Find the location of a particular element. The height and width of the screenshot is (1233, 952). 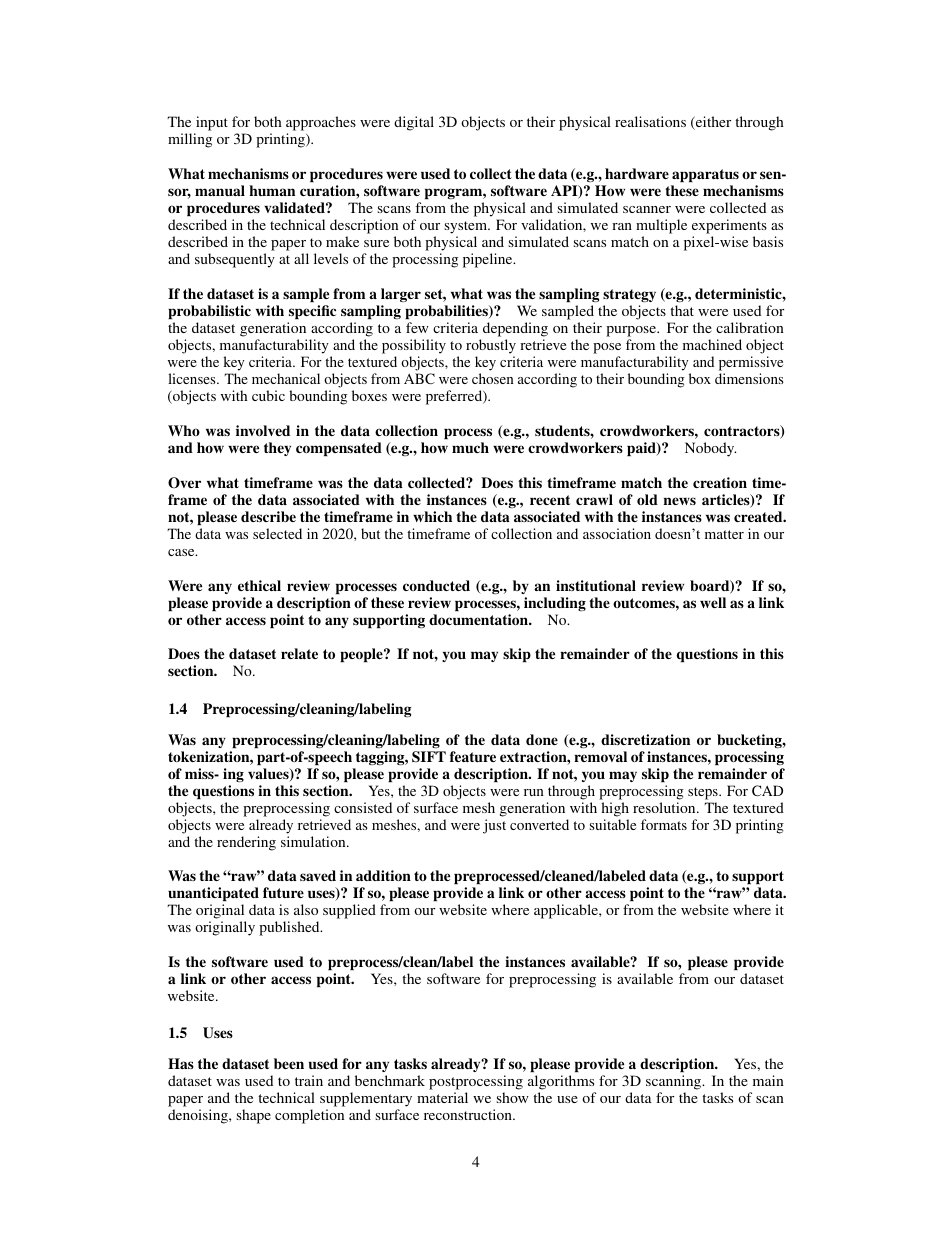

conducted is located at coordinates (436, 585).
